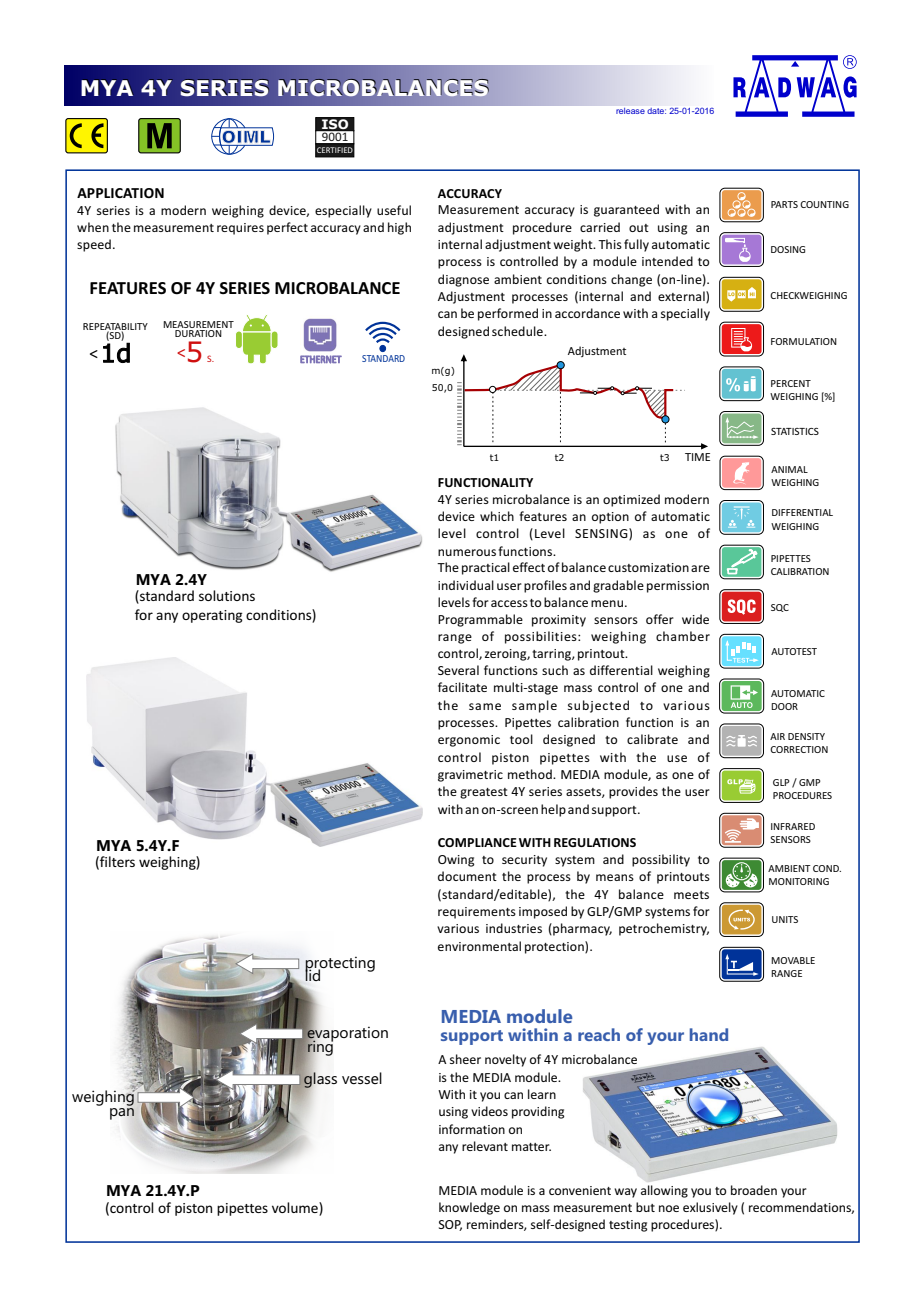 This screenshot has width=924, height=1308. Describe the element at coordinates (120, 193) in the screenshot. I see `APPLICATION` at that location.
